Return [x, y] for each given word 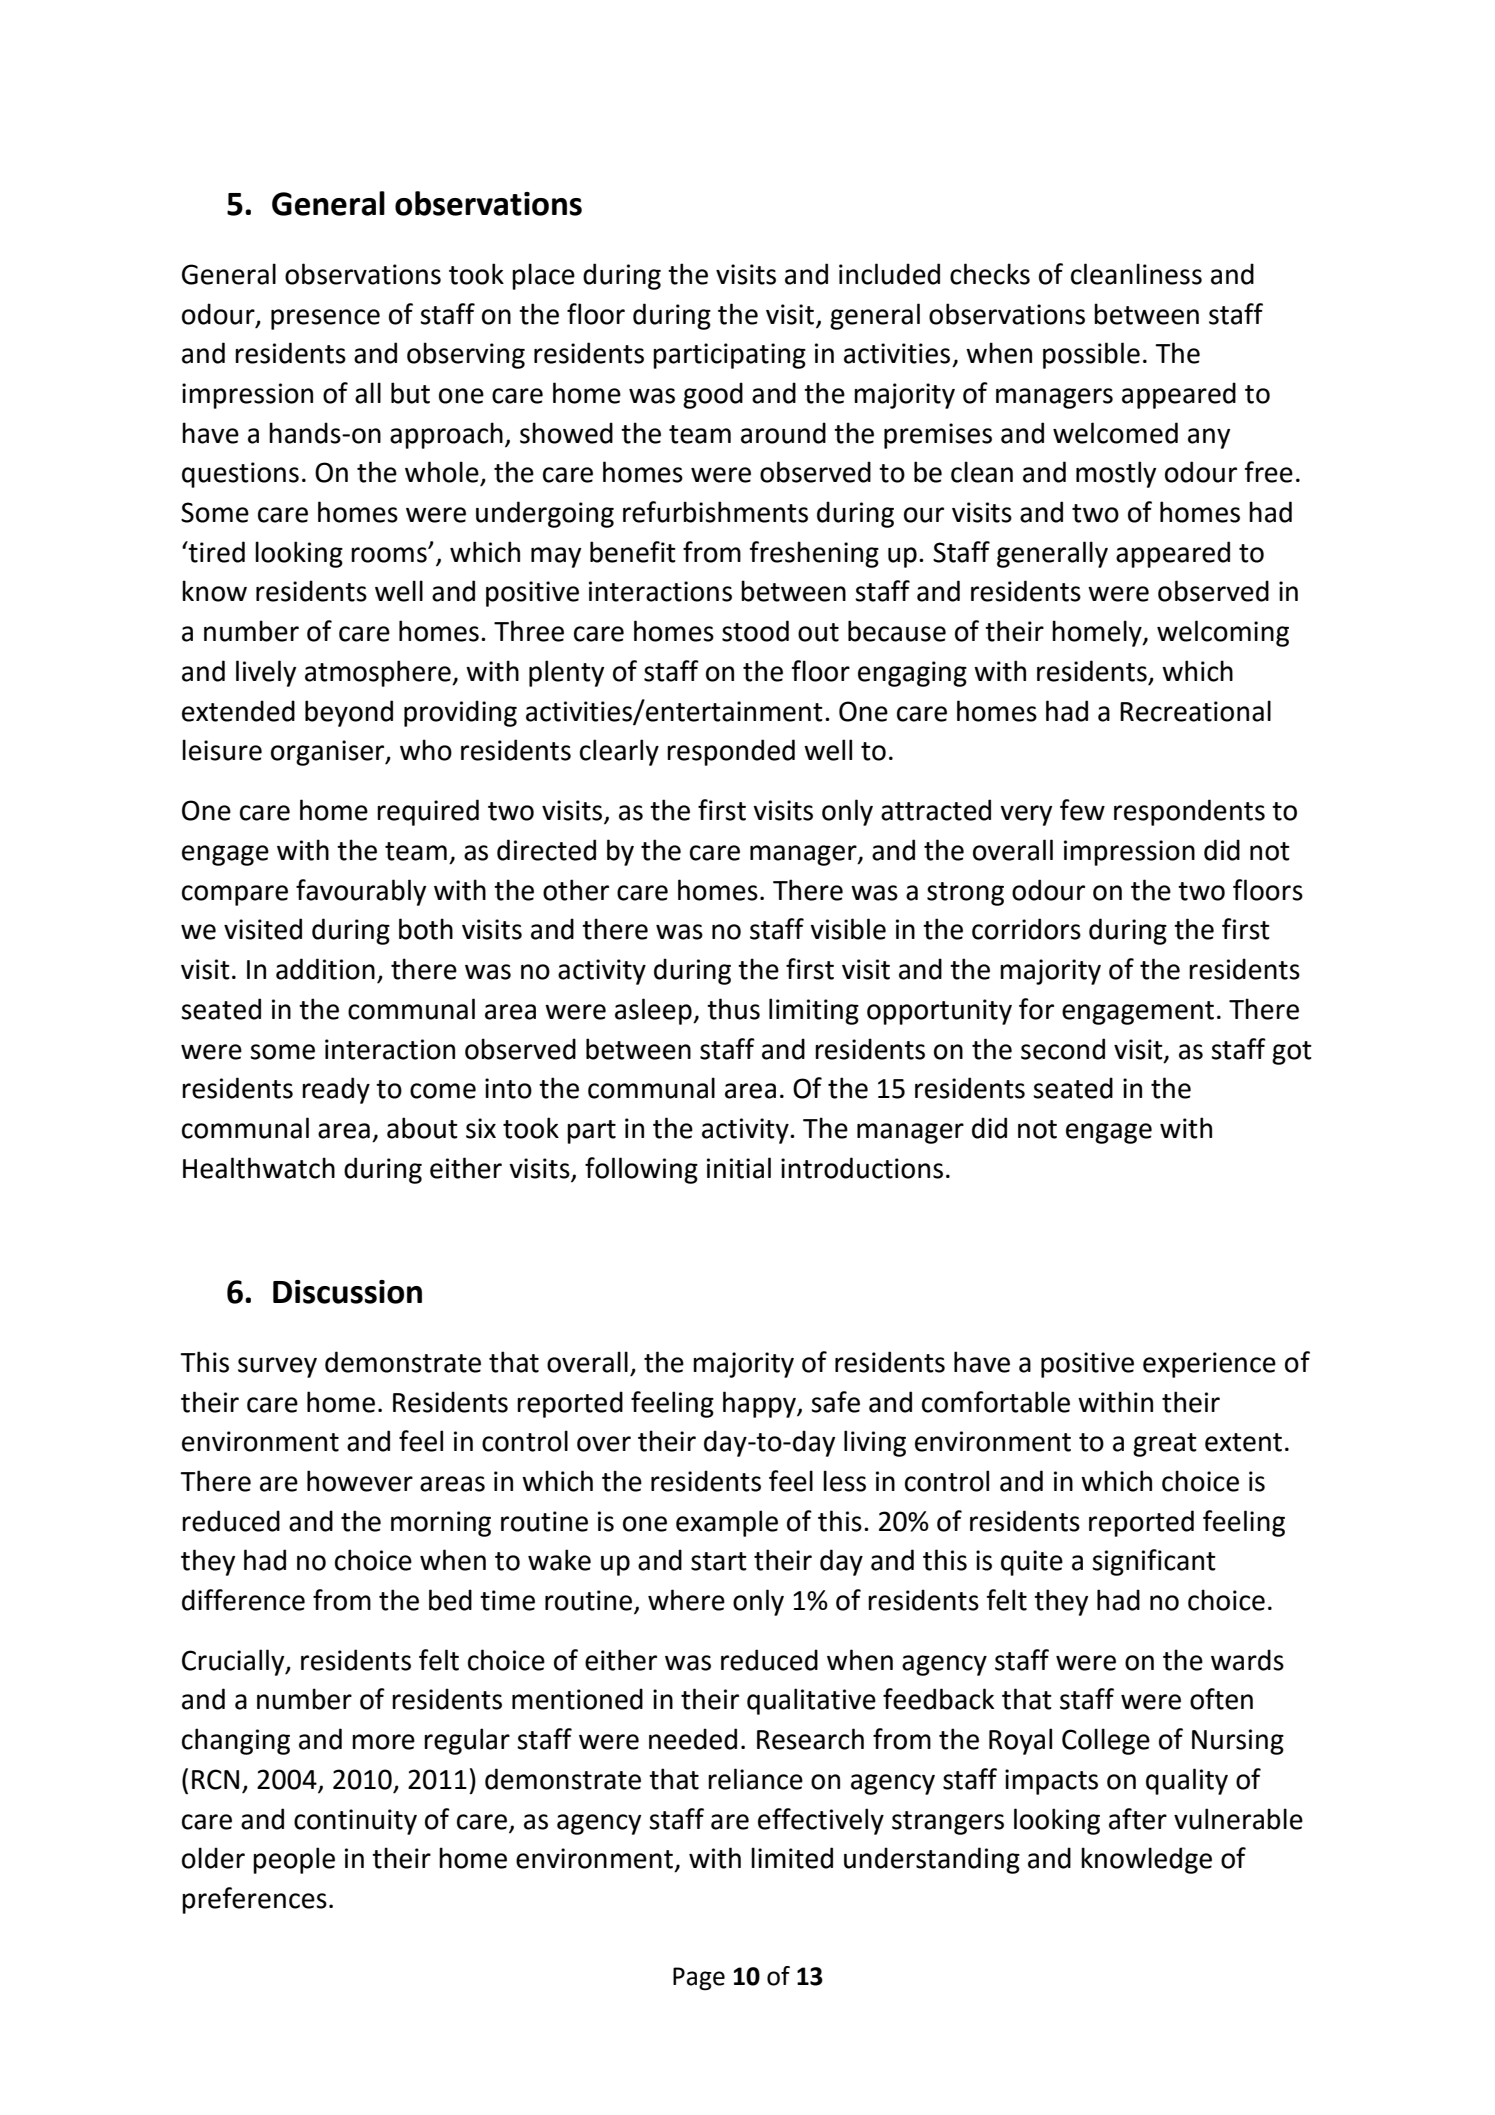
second [1063, 1049]
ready [336, 1090]
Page [699, 1979]
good [713, 395]
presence [325, 319]
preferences [254, 1900]
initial [739, 1168]
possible [1091, 355]
